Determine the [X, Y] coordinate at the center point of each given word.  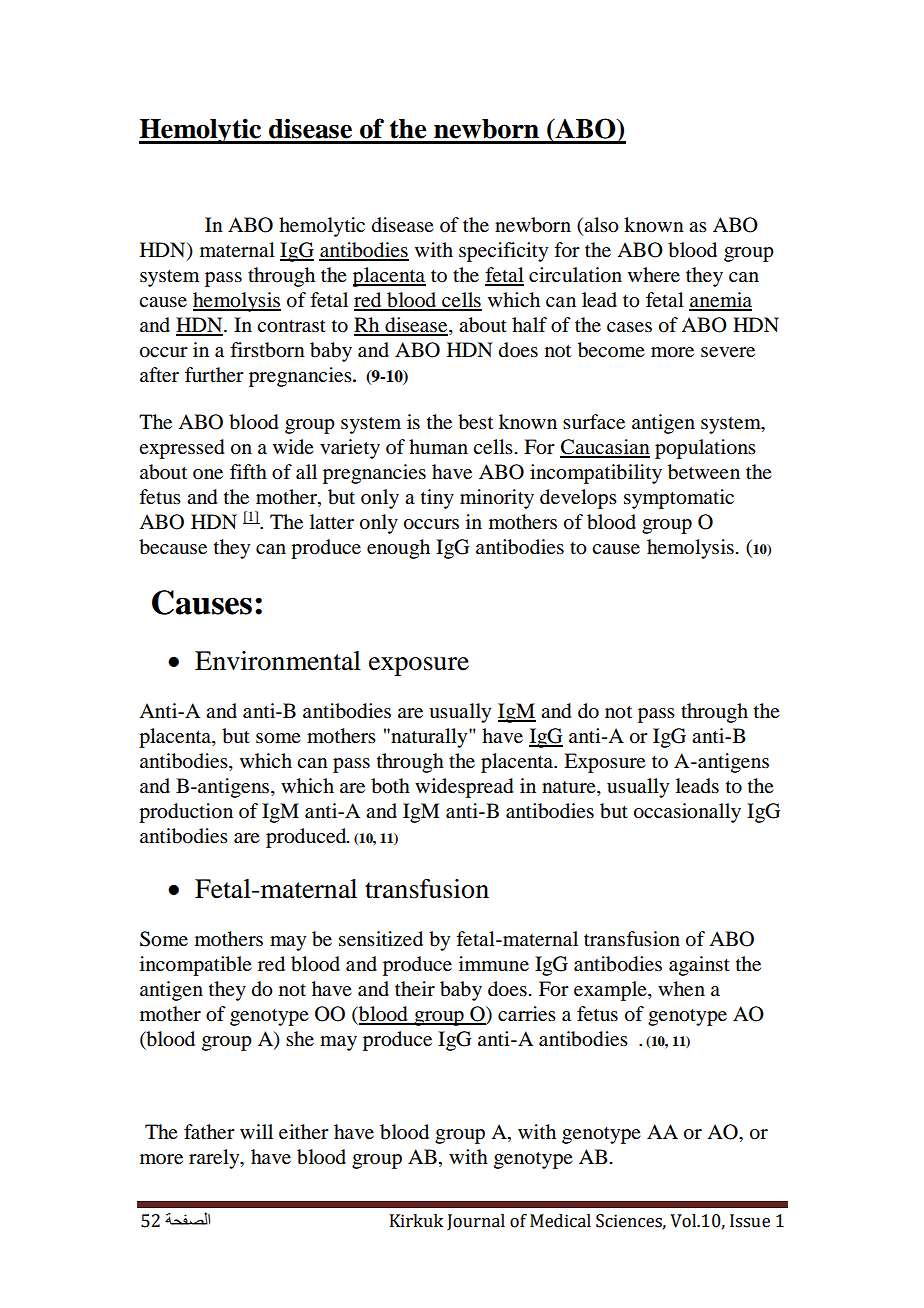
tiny [437, 499]
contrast [291, 326]
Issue [750, 1221]
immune [494, 964]
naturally [429, 738]
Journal [476, 1222]
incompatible [196, 966]
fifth [248, 471]
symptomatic [679, 499]
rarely [215, 1159]
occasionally [687, 813]
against [699, 966]
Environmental [278, 661]
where [654, 275]
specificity [503, 252]
